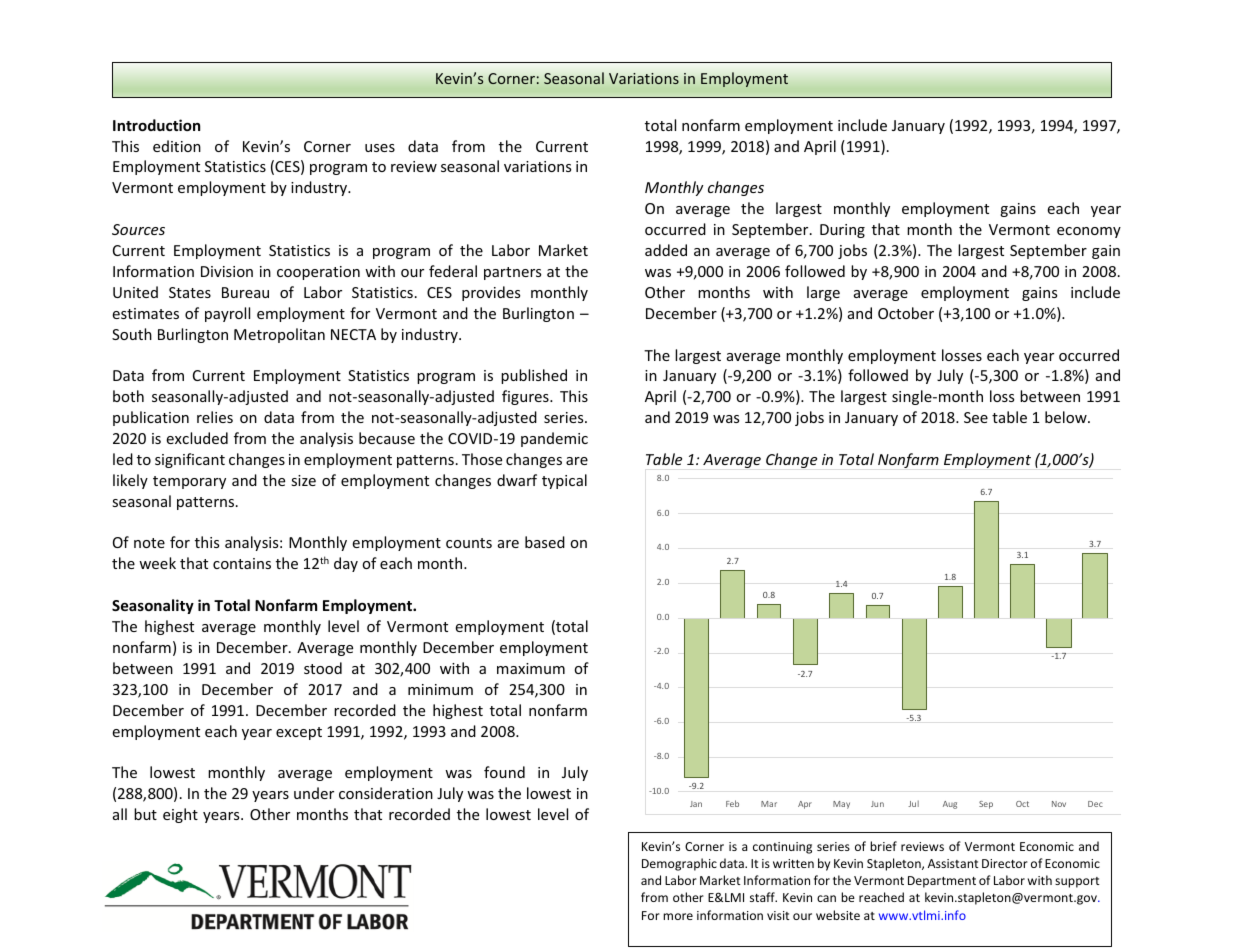 This document has height=952, width=1233. What do you see at coordinates (180, 815) in the document?
I see `eight` at bounding box center [180, 815].
